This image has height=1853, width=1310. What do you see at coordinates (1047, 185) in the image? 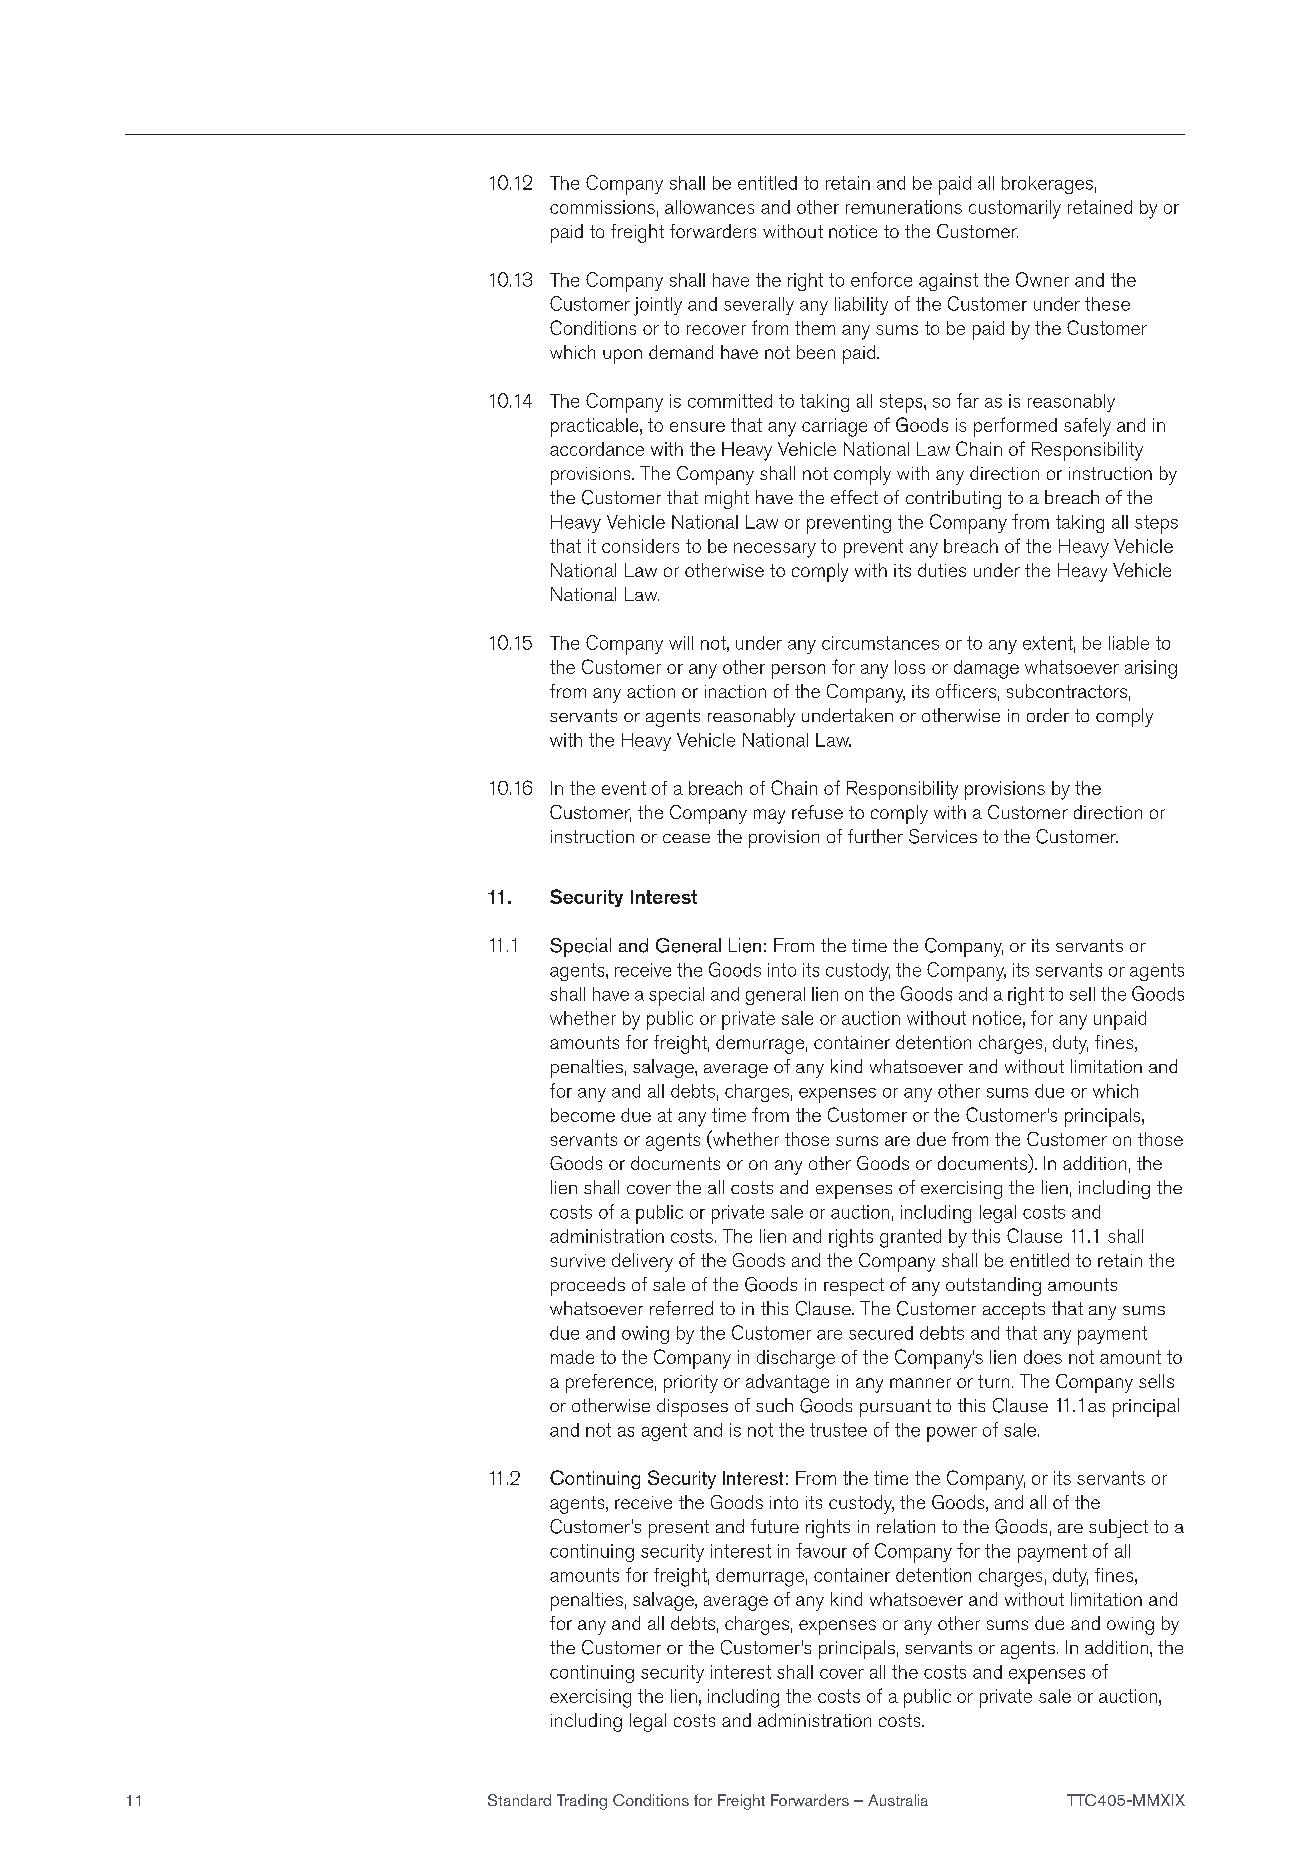
I see `brokerages` at bounding box center [1047, 185].
